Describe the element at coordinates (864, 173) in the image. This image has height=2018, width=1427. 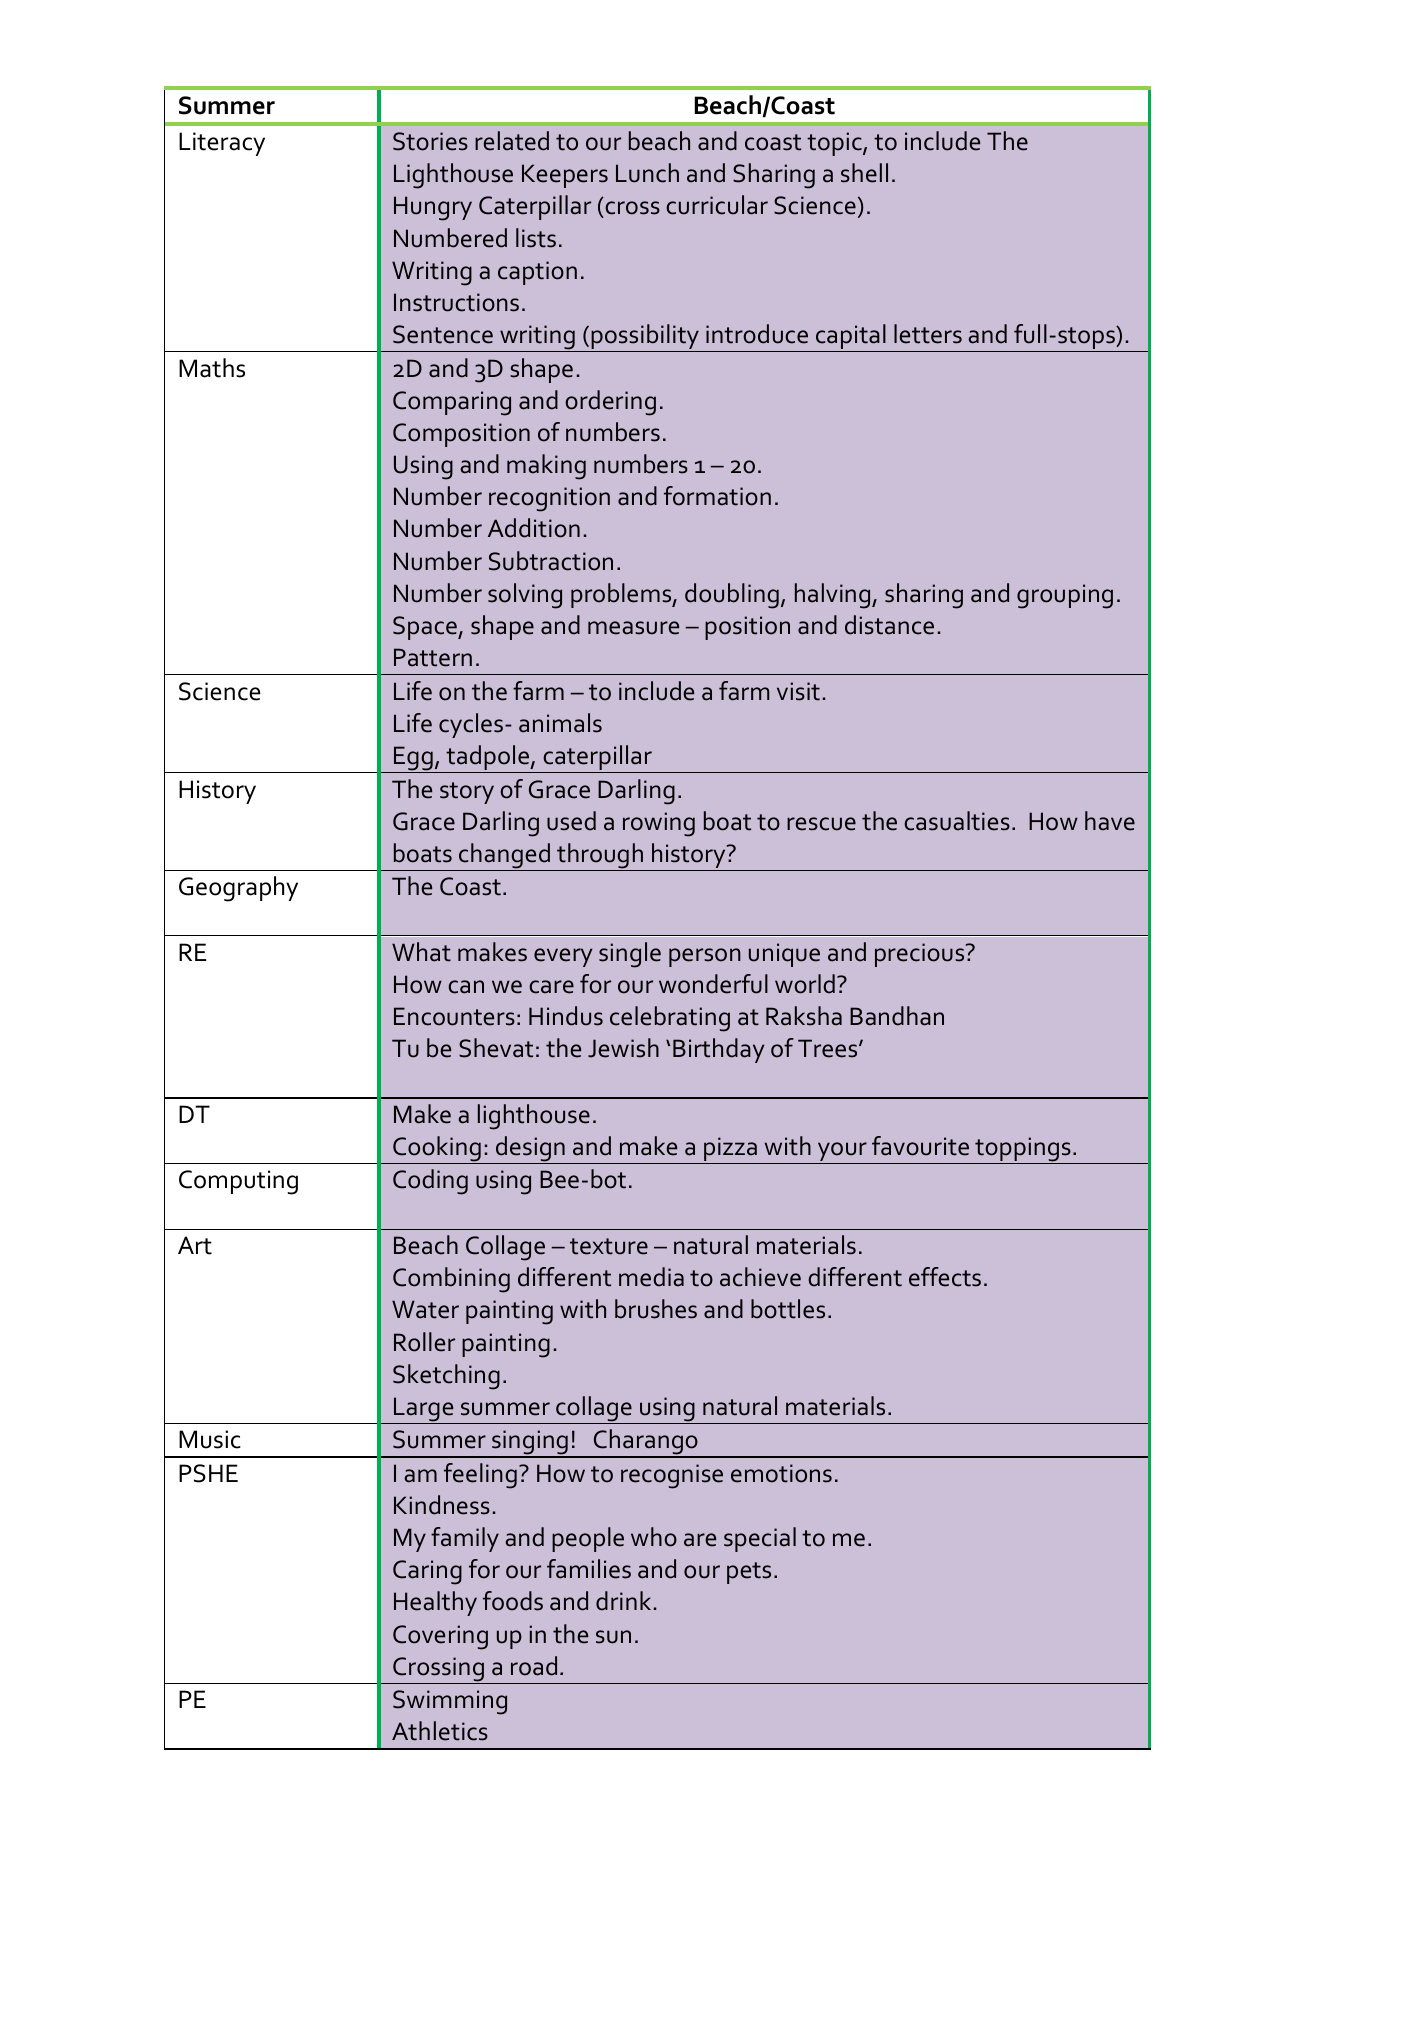
I see `shell` at that location.
